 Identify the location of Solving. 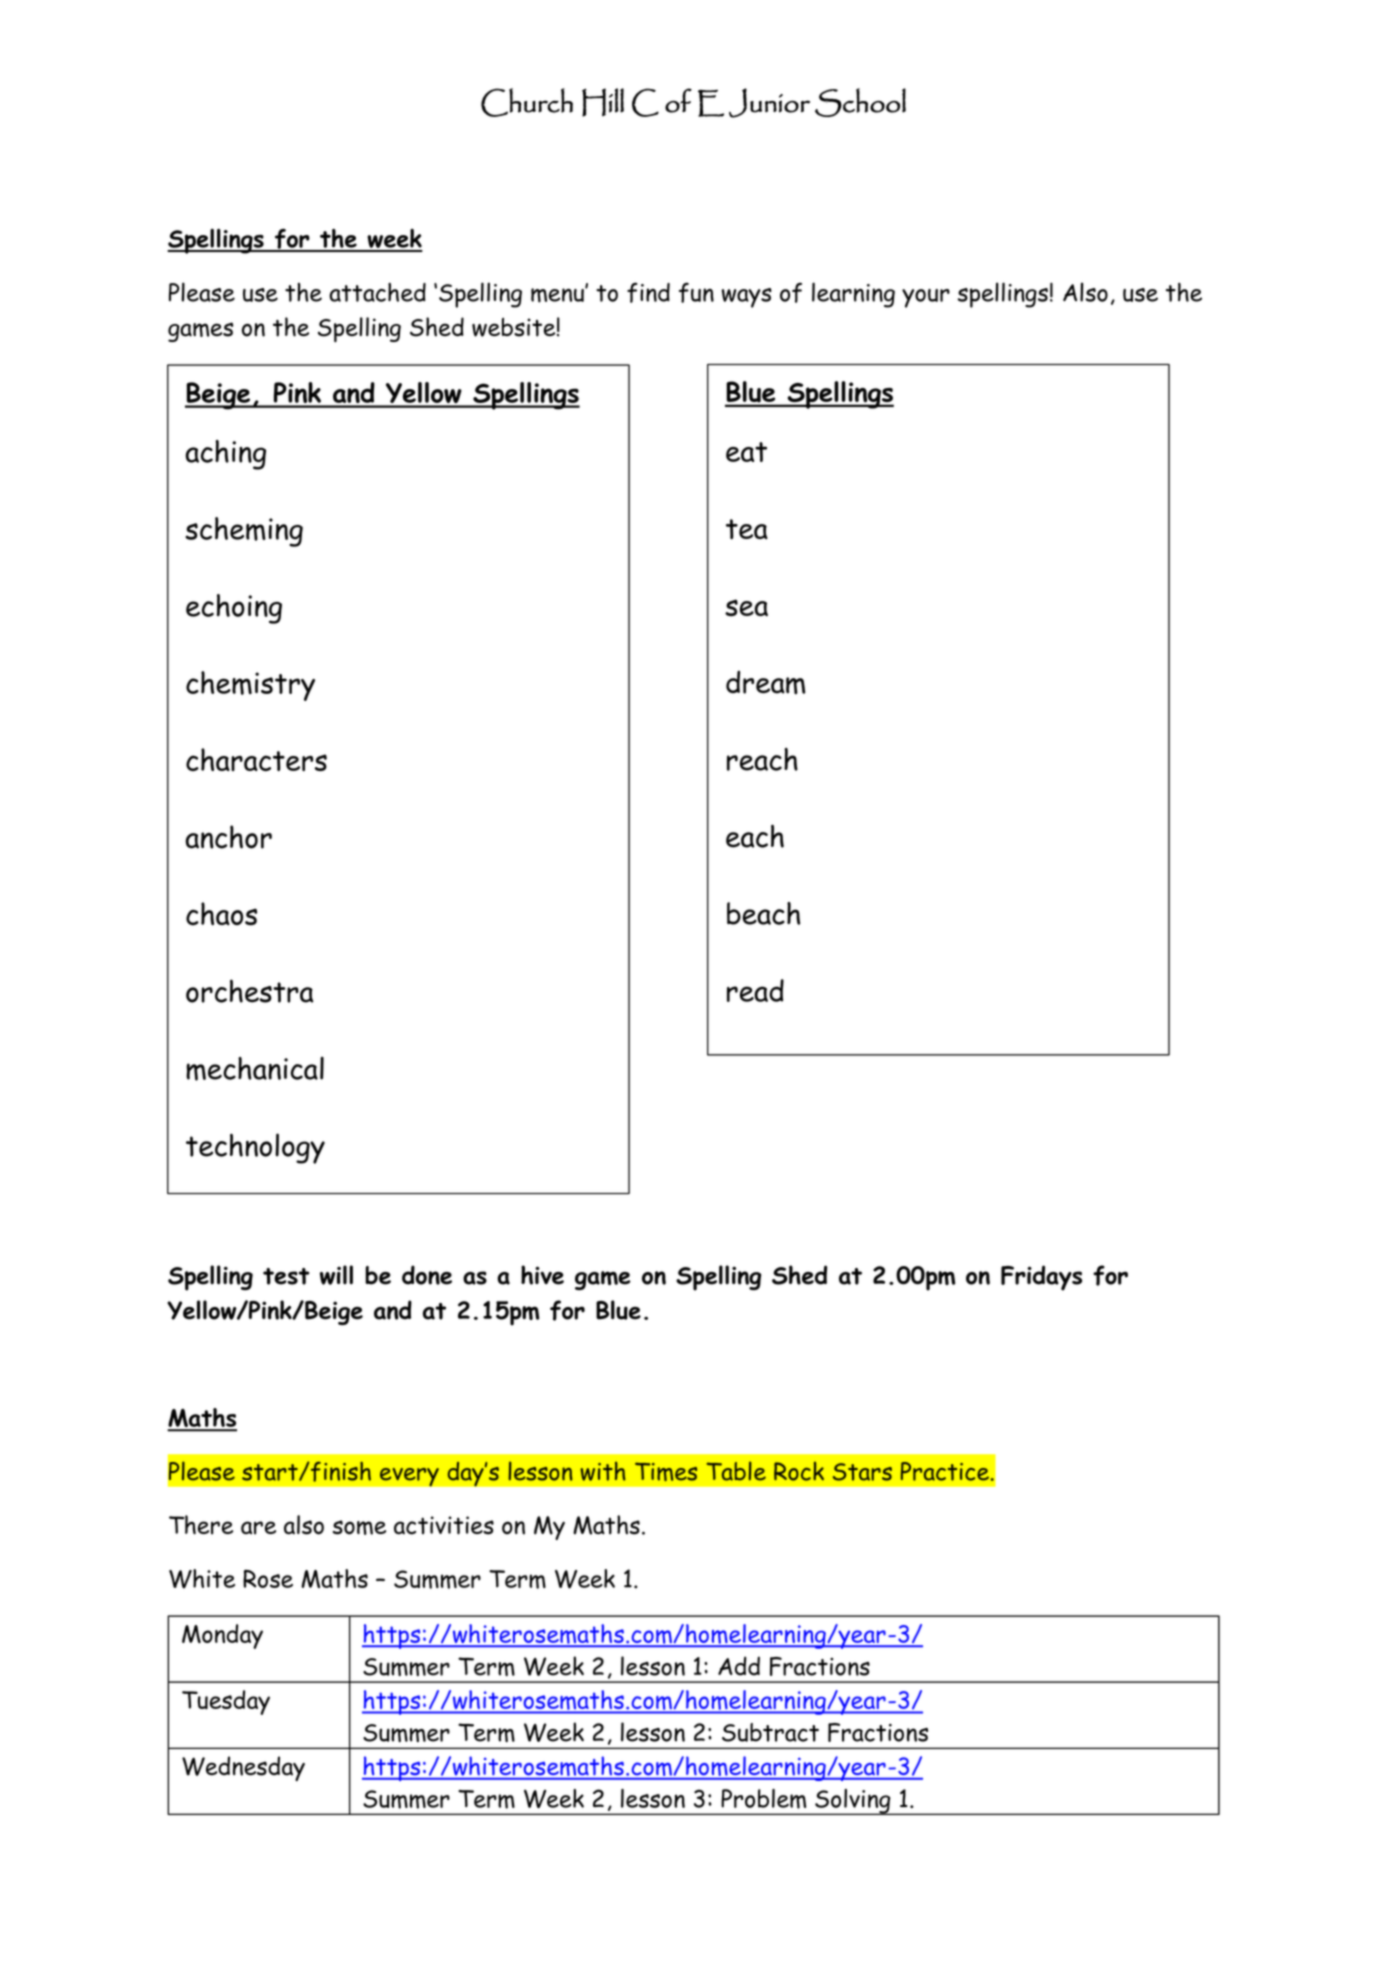
(853, 1802).
